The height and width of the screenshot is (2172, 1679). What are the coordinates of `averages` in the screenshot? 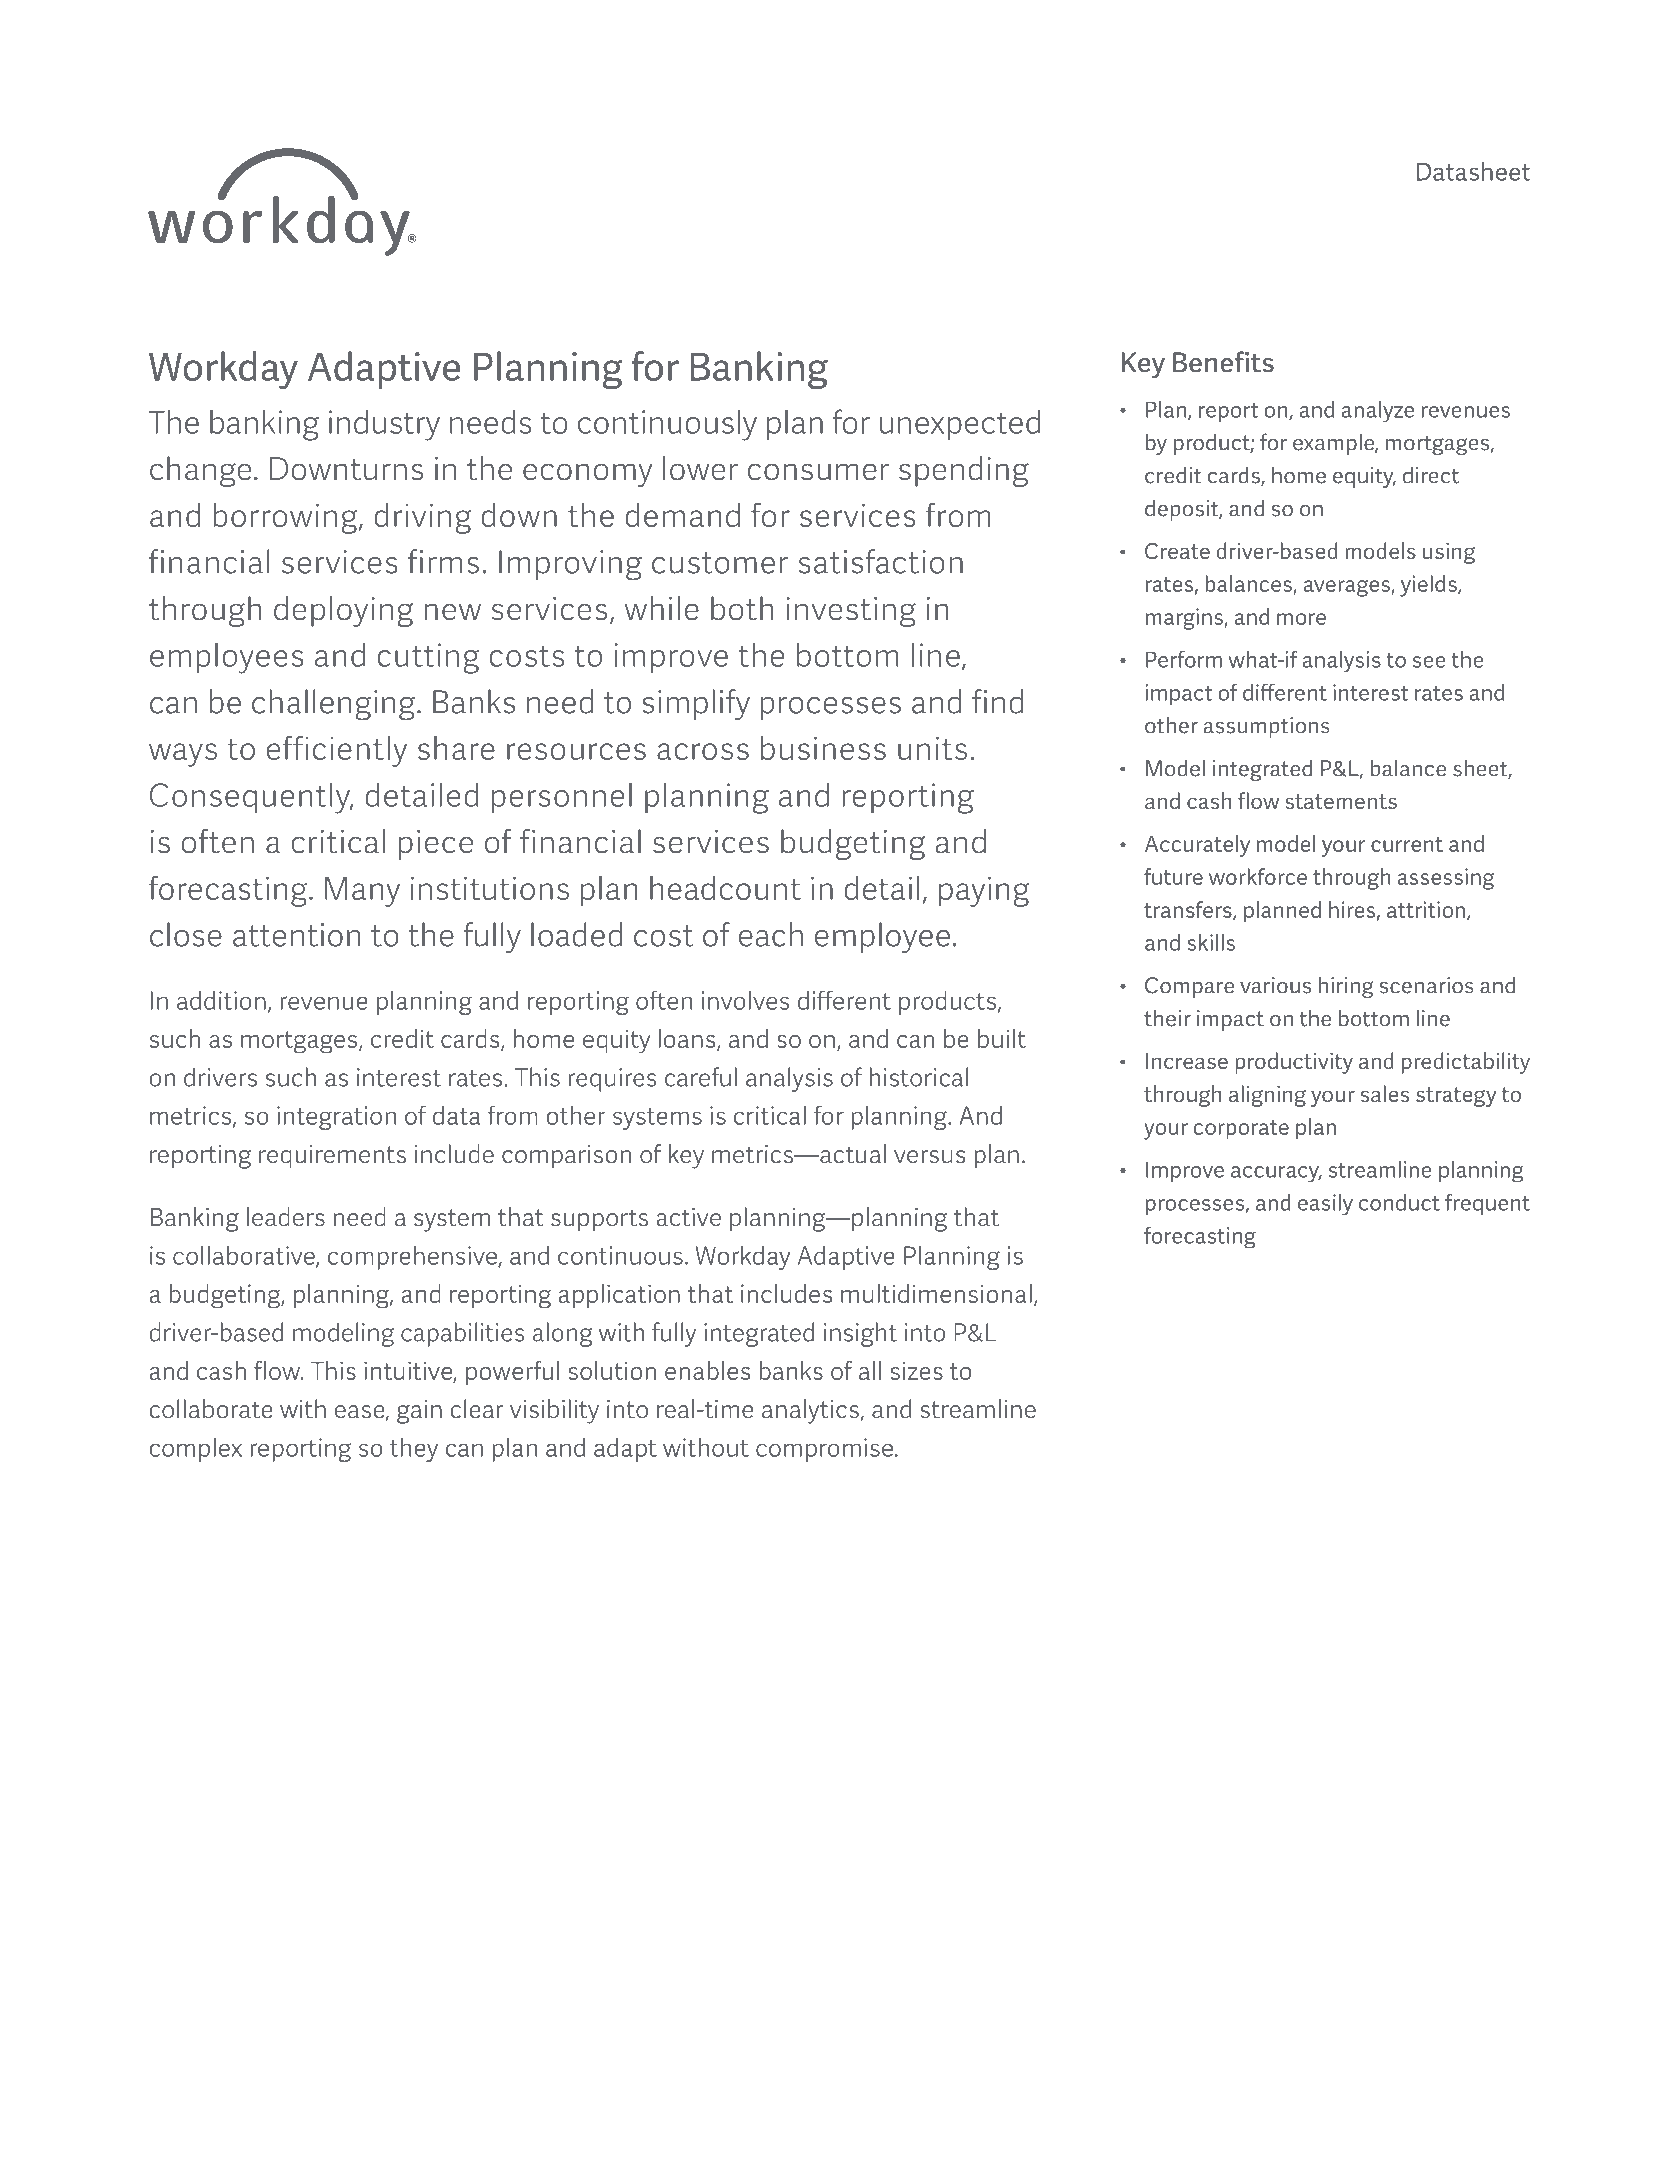 It's located at (1348, 588).
